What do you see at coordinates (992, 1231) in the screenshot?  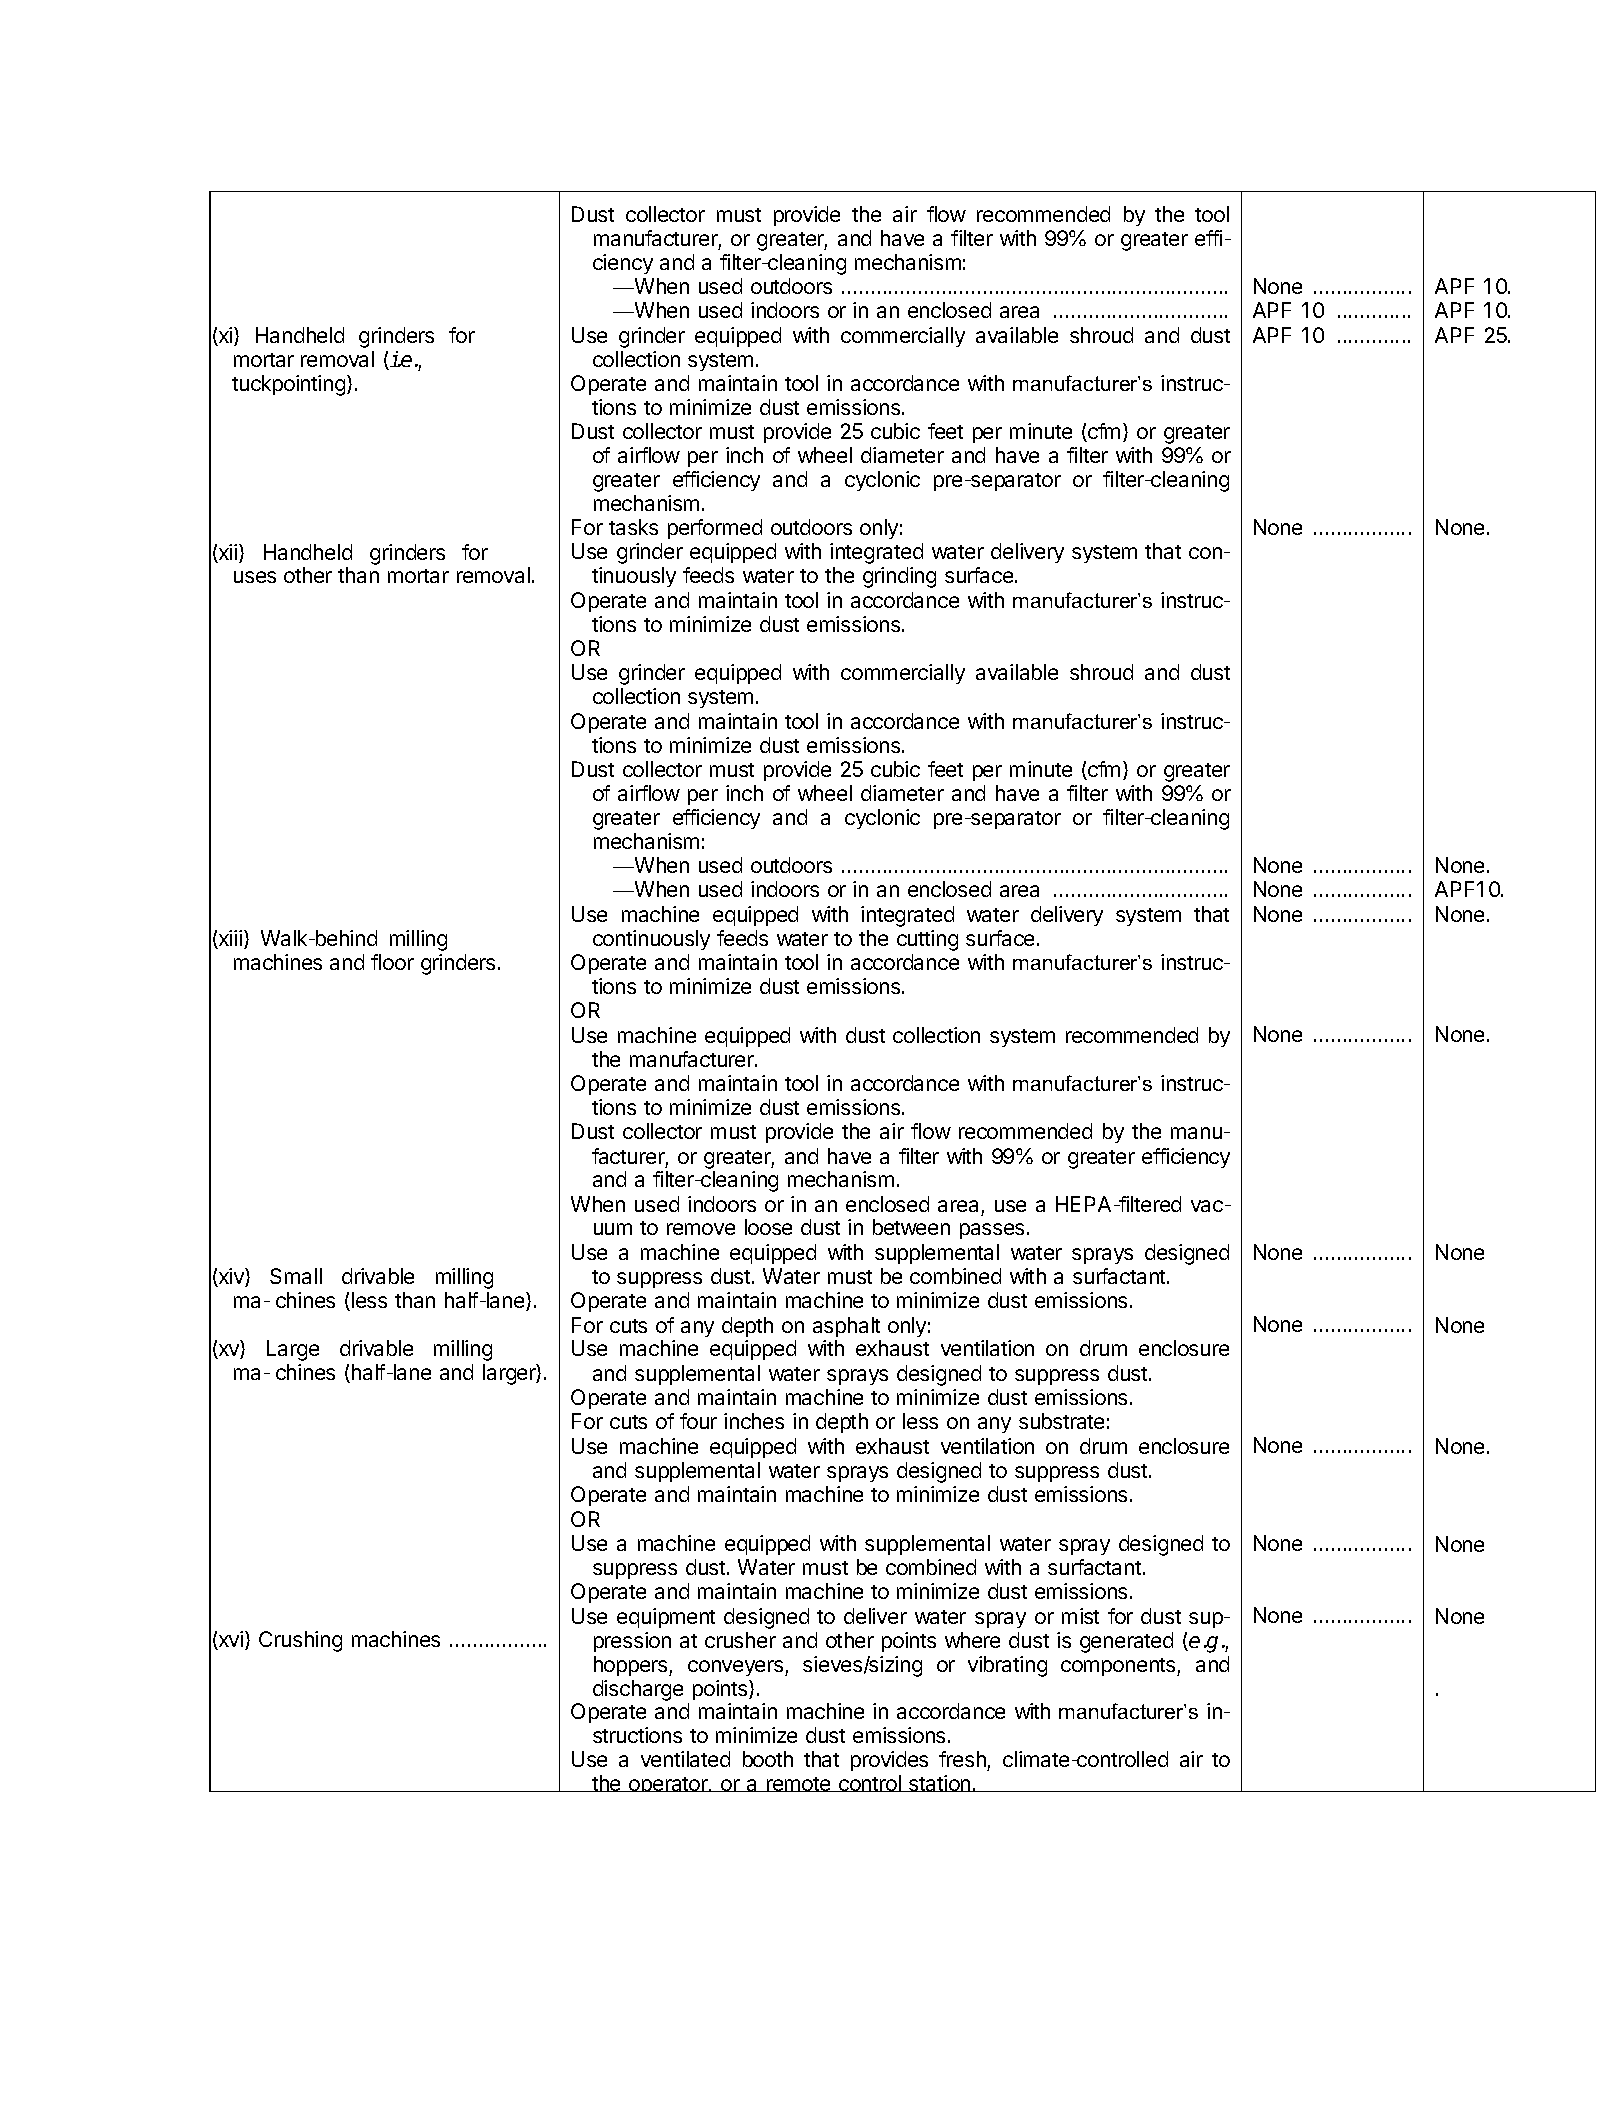 I see `passes` at bounding box center [992, 1231].
